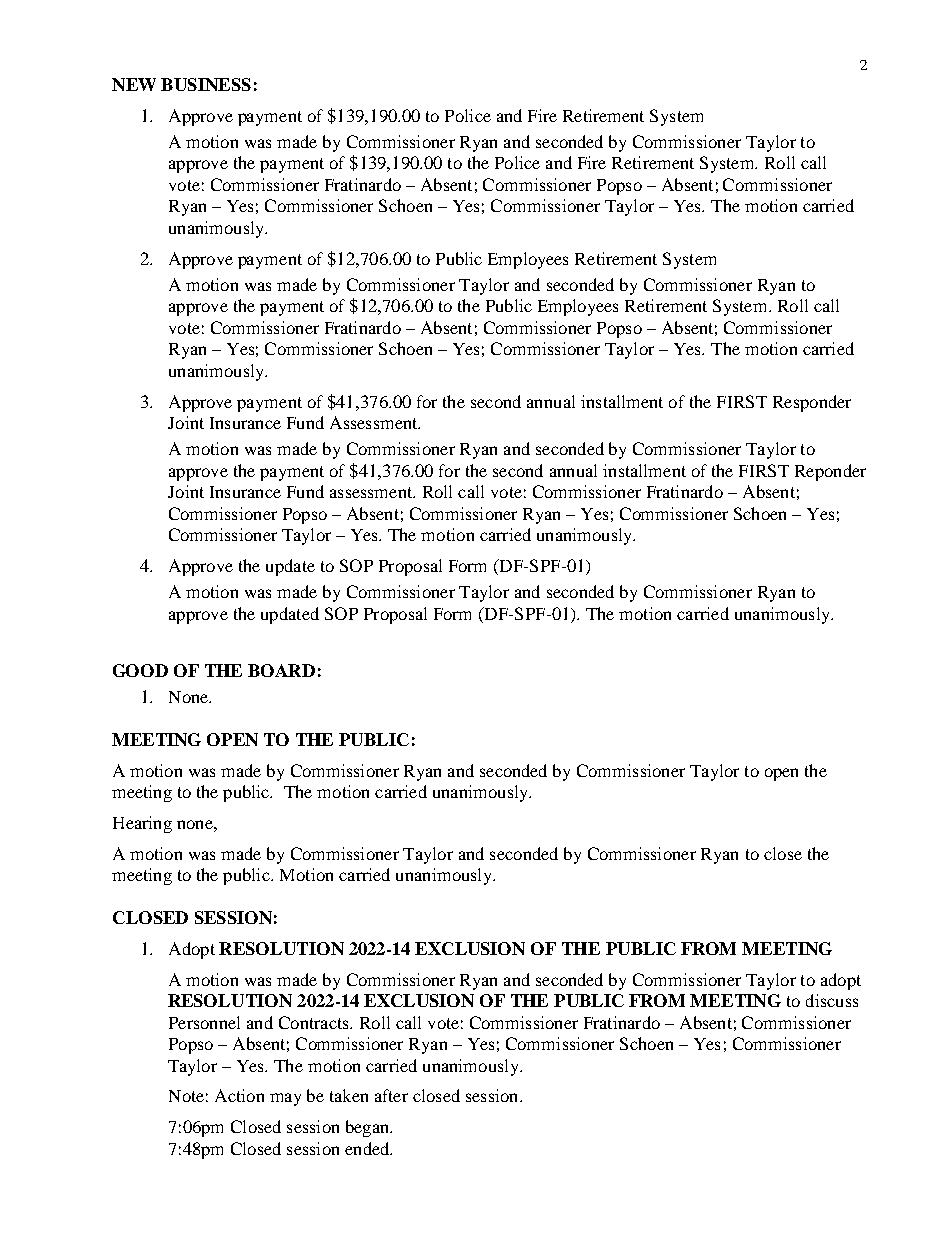  What do you see at coordinates (281, 670) in the screenshot?
I see `BOARD` at bounding box center [281, 670].
